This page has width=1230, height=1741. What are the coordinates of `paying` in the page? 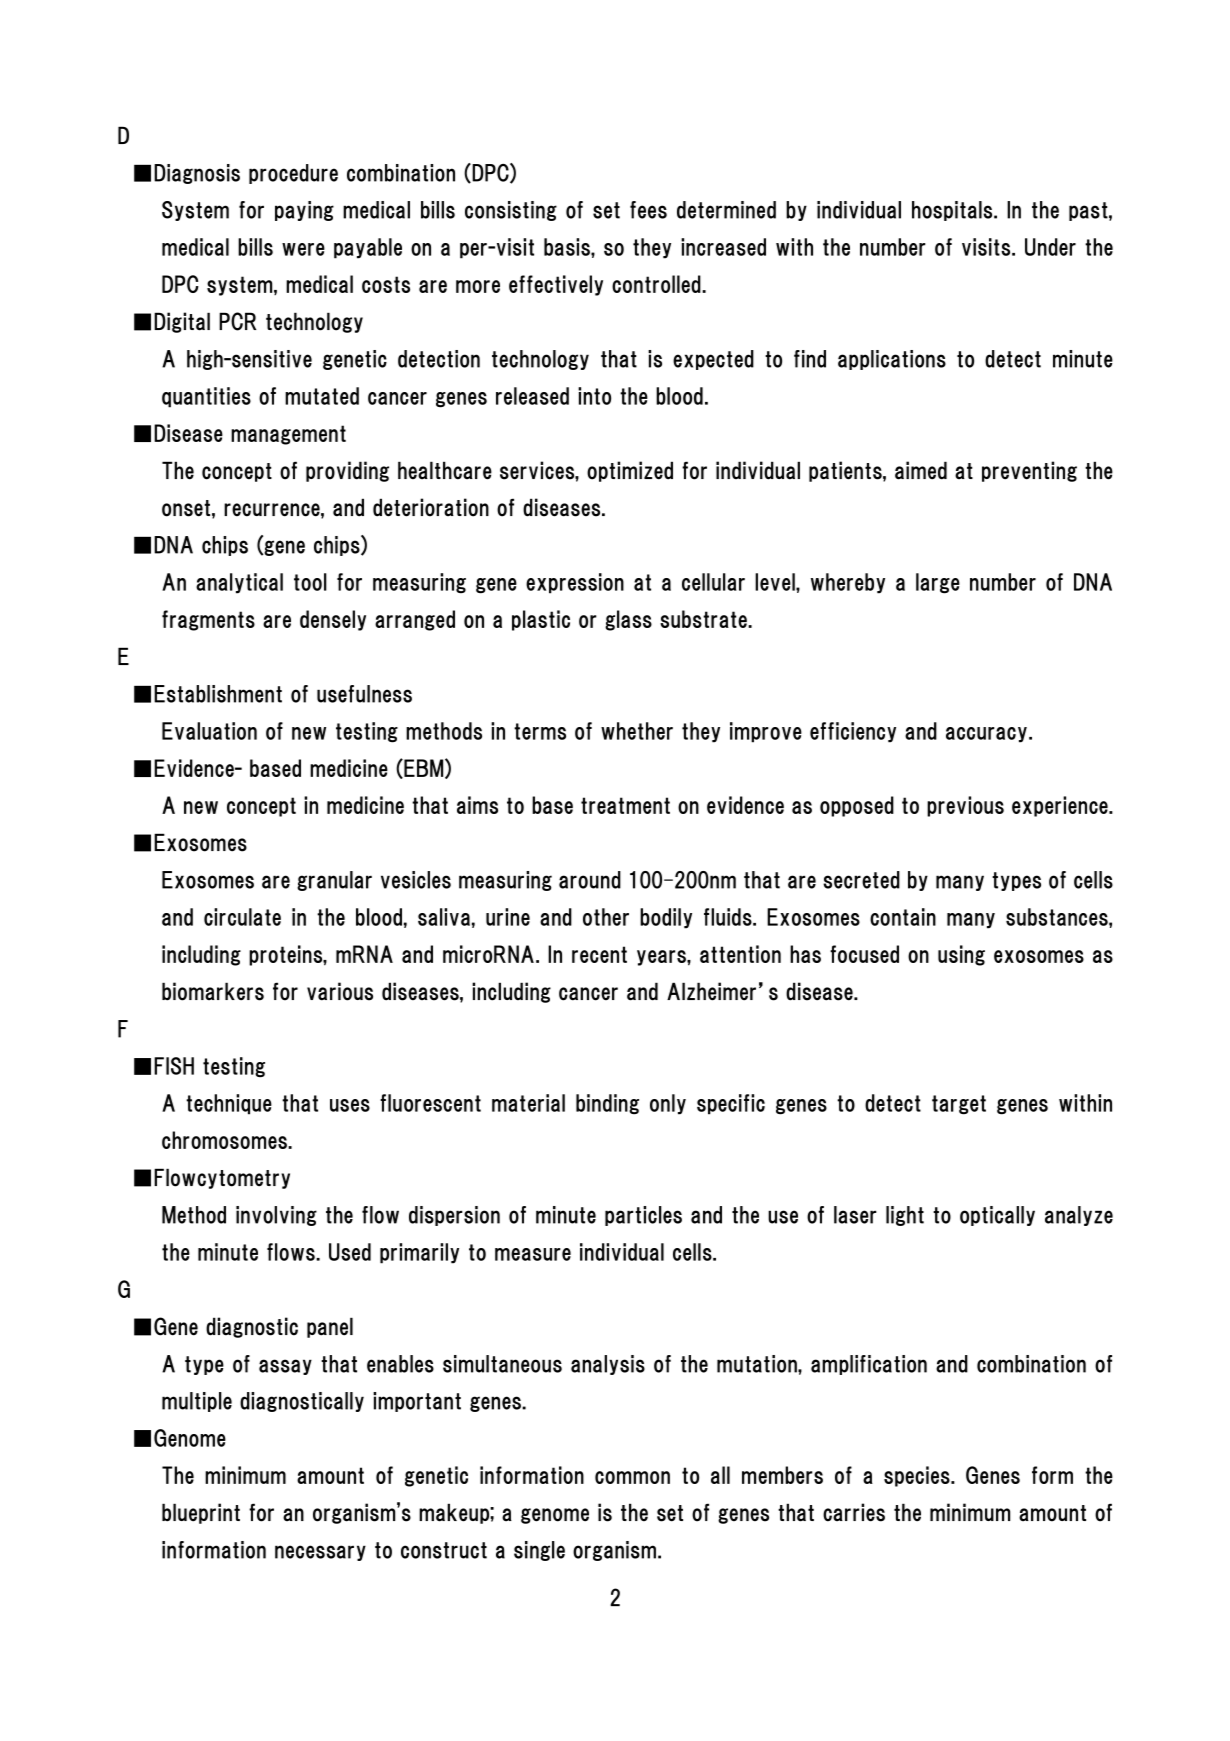 It's located at (304, 211).
